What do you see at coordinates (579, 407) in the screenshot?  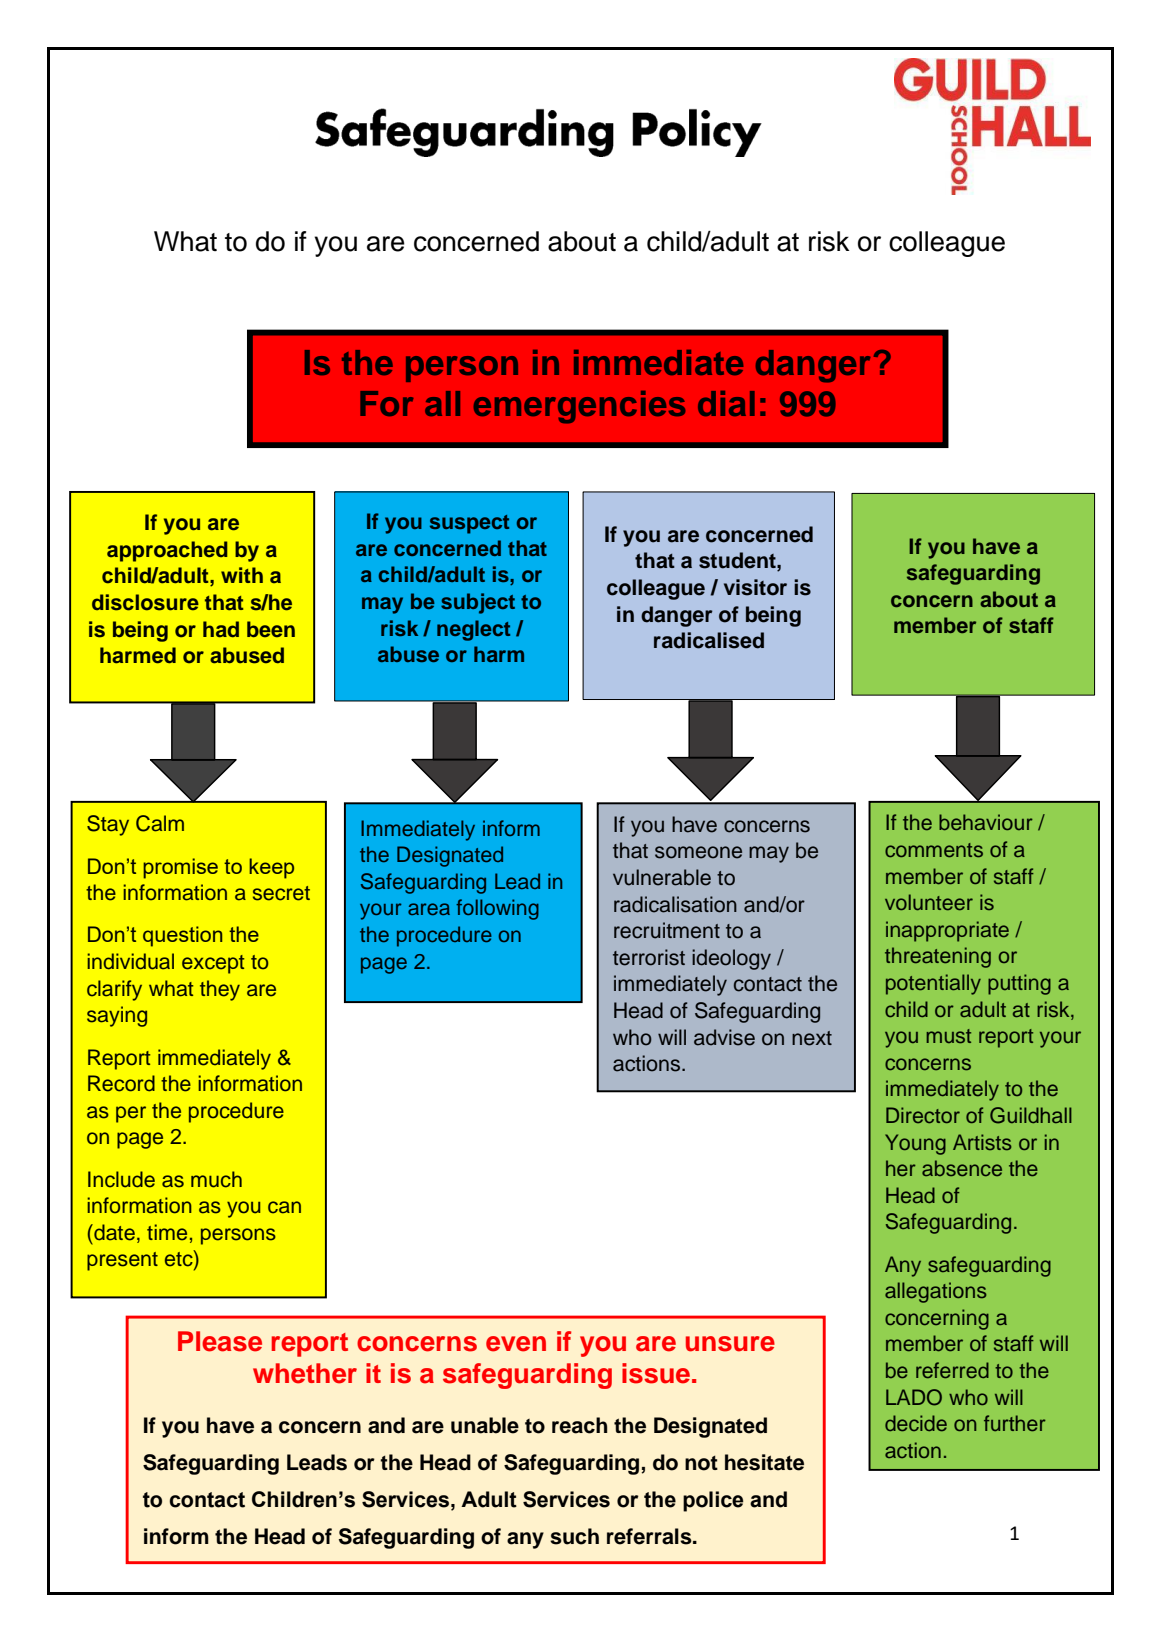 I see `emergencies` at bounding box center [579, 407].
